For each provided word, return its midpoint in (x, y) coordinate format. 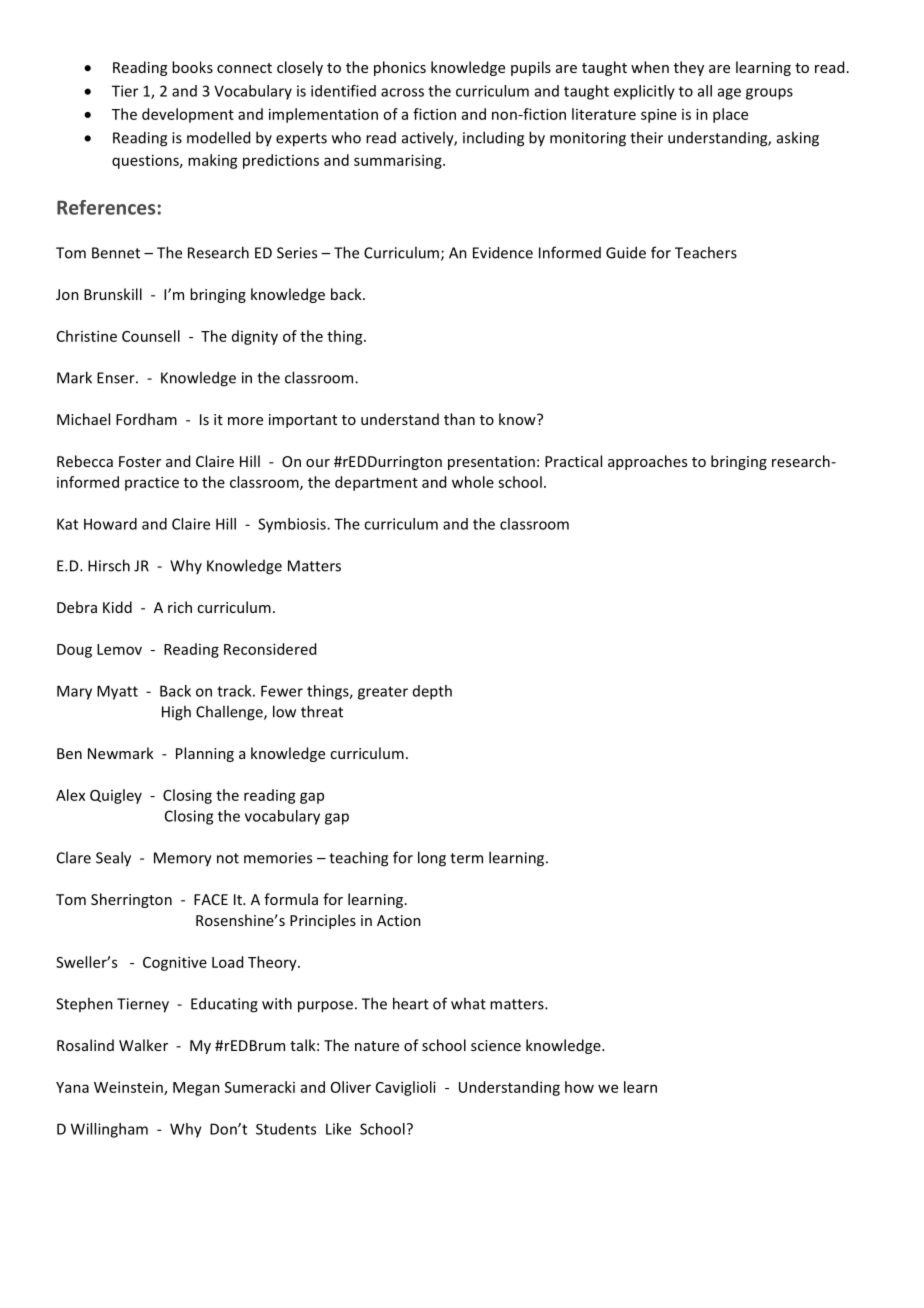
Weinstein (129, 1088)
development (188, 115)
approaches (647, 462)
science (496, 1045)
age (729, 94)
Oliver (351, 1087)
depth (432, 692)
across (402, 92)
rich (180, 607)
